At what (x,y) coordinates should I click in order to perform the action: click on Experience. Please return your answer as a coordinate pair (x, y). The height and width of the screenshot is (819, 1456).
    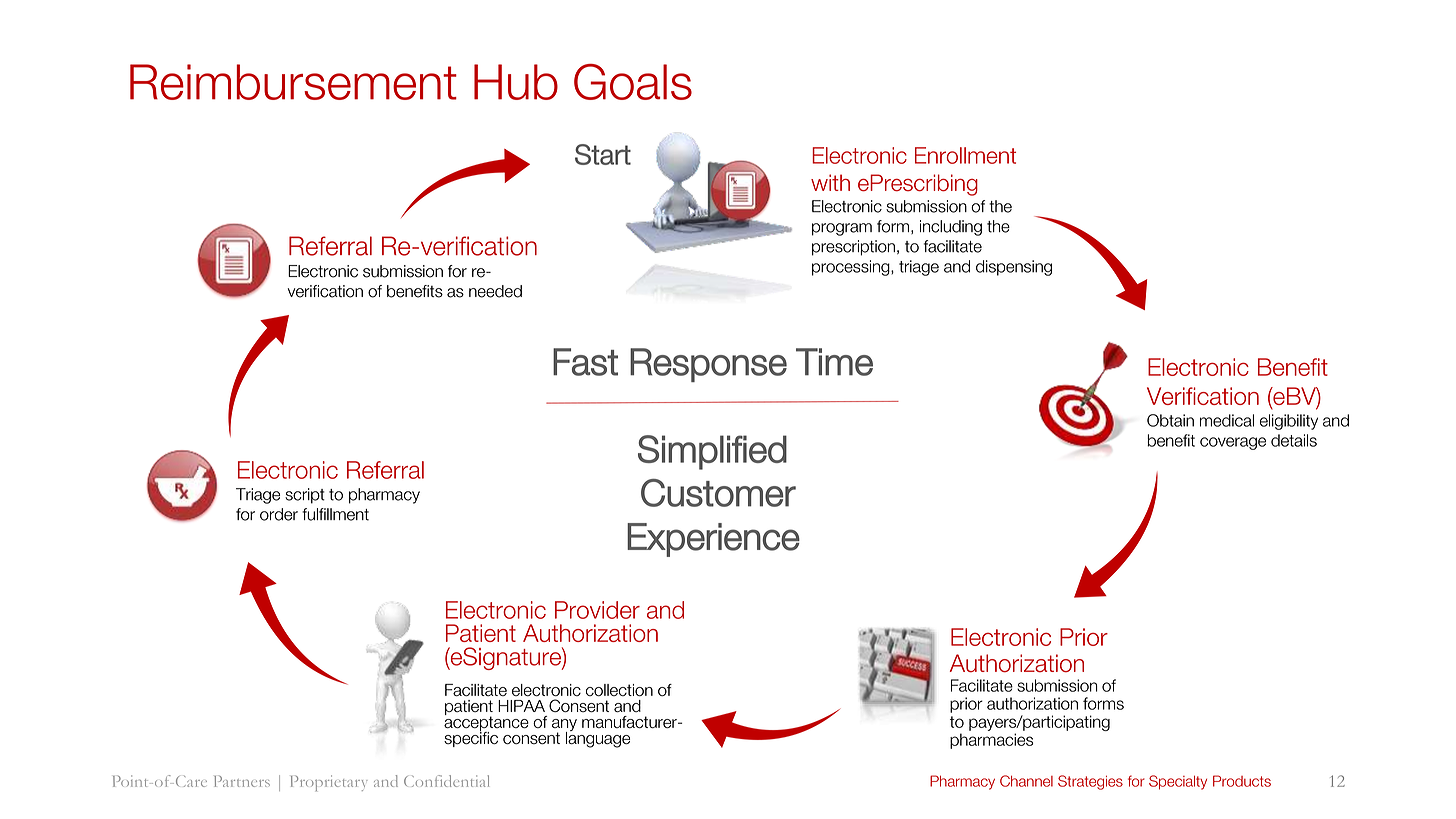
    Looking at the image, I should click on (713, 540).
